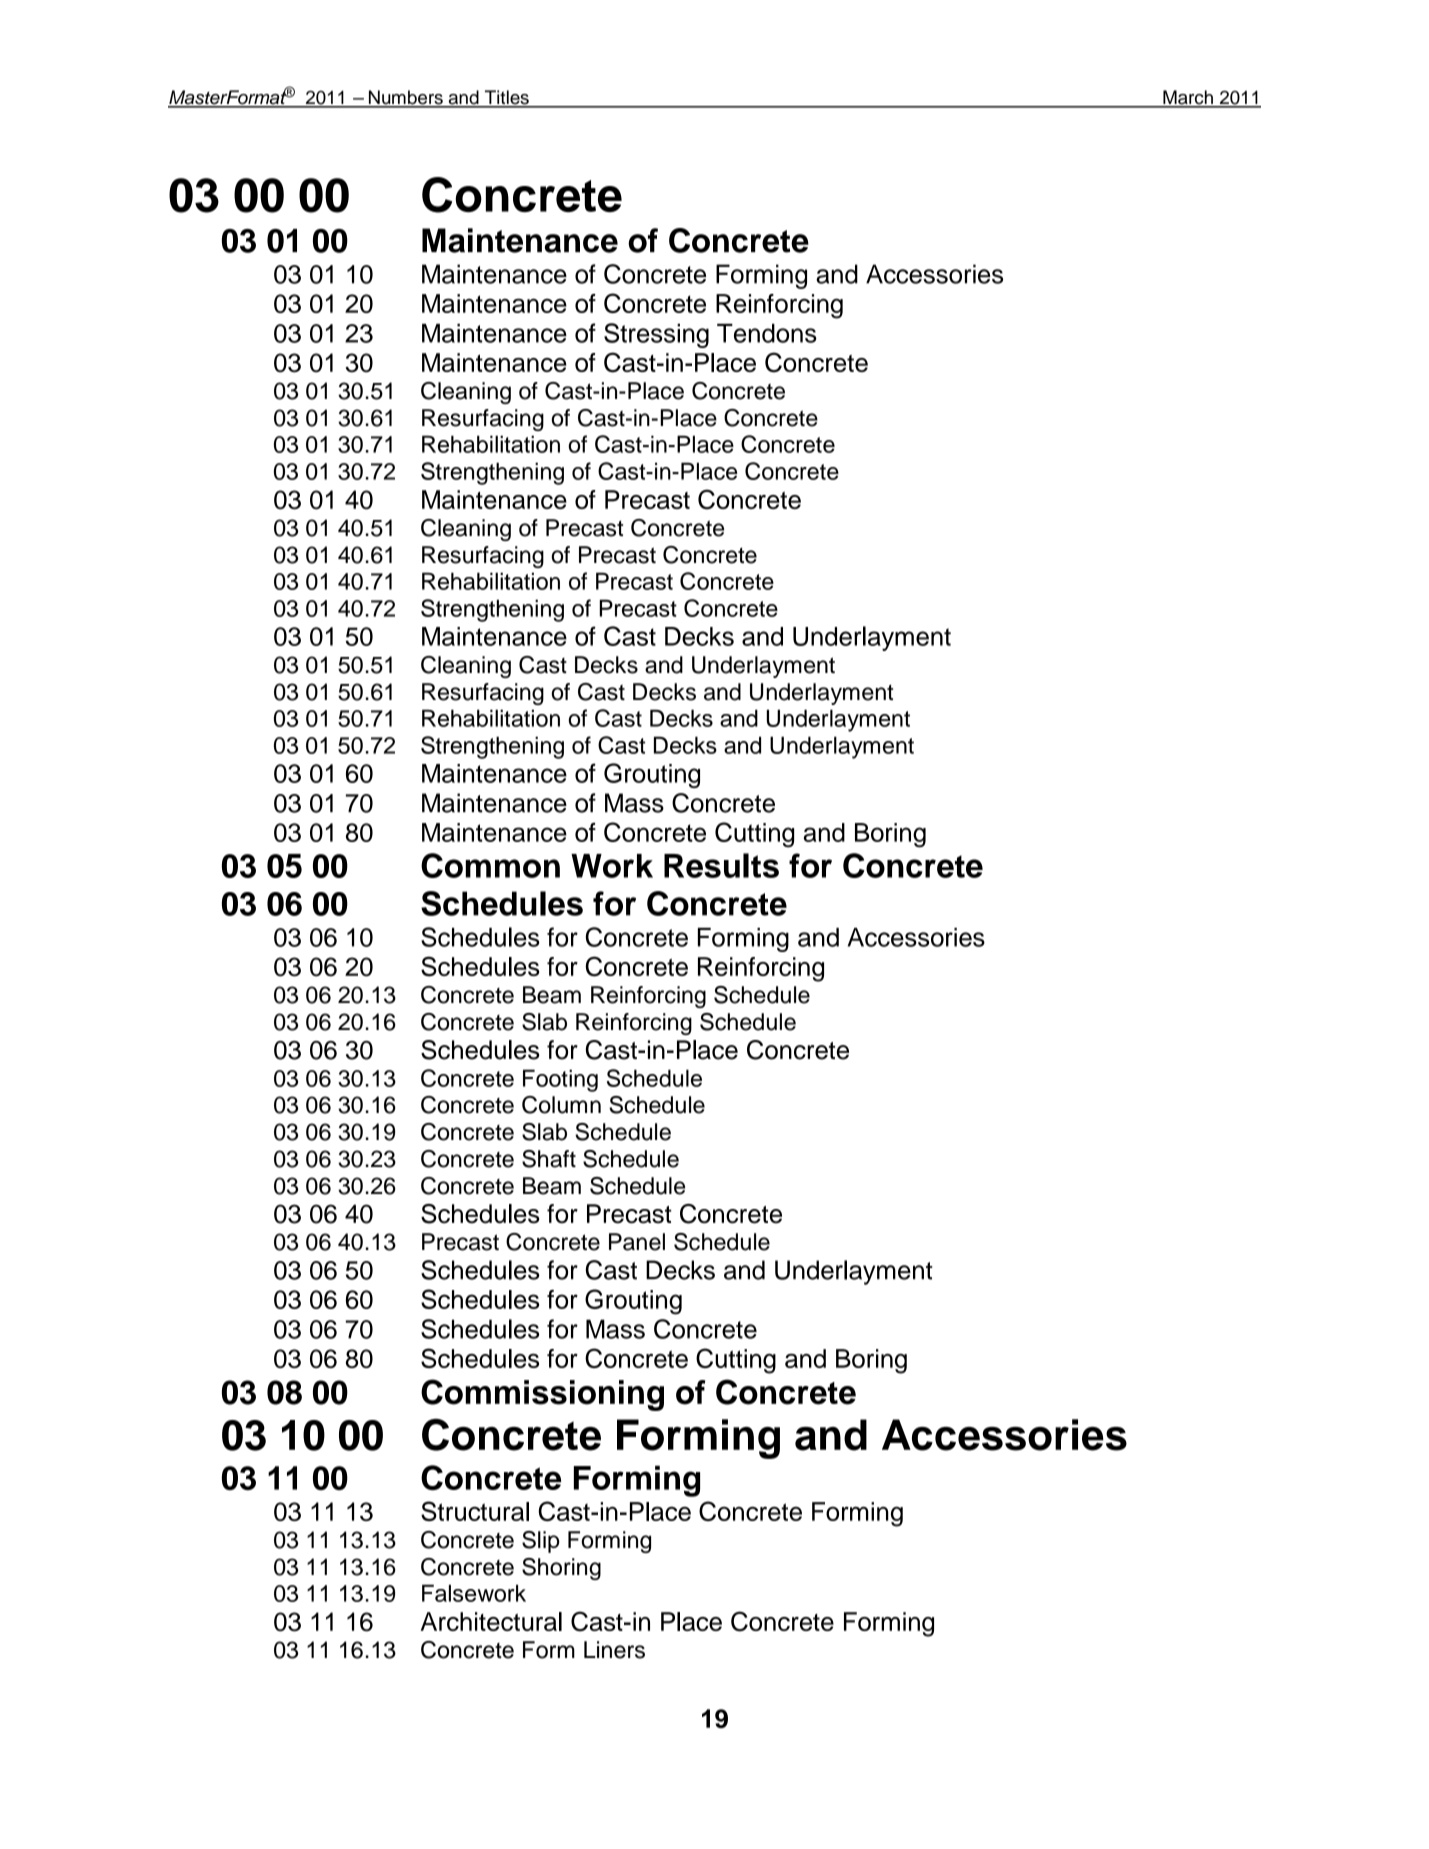 The width and height of the screenshot is (1429, 1849). I want to click on Titles, so click(507, 98).
